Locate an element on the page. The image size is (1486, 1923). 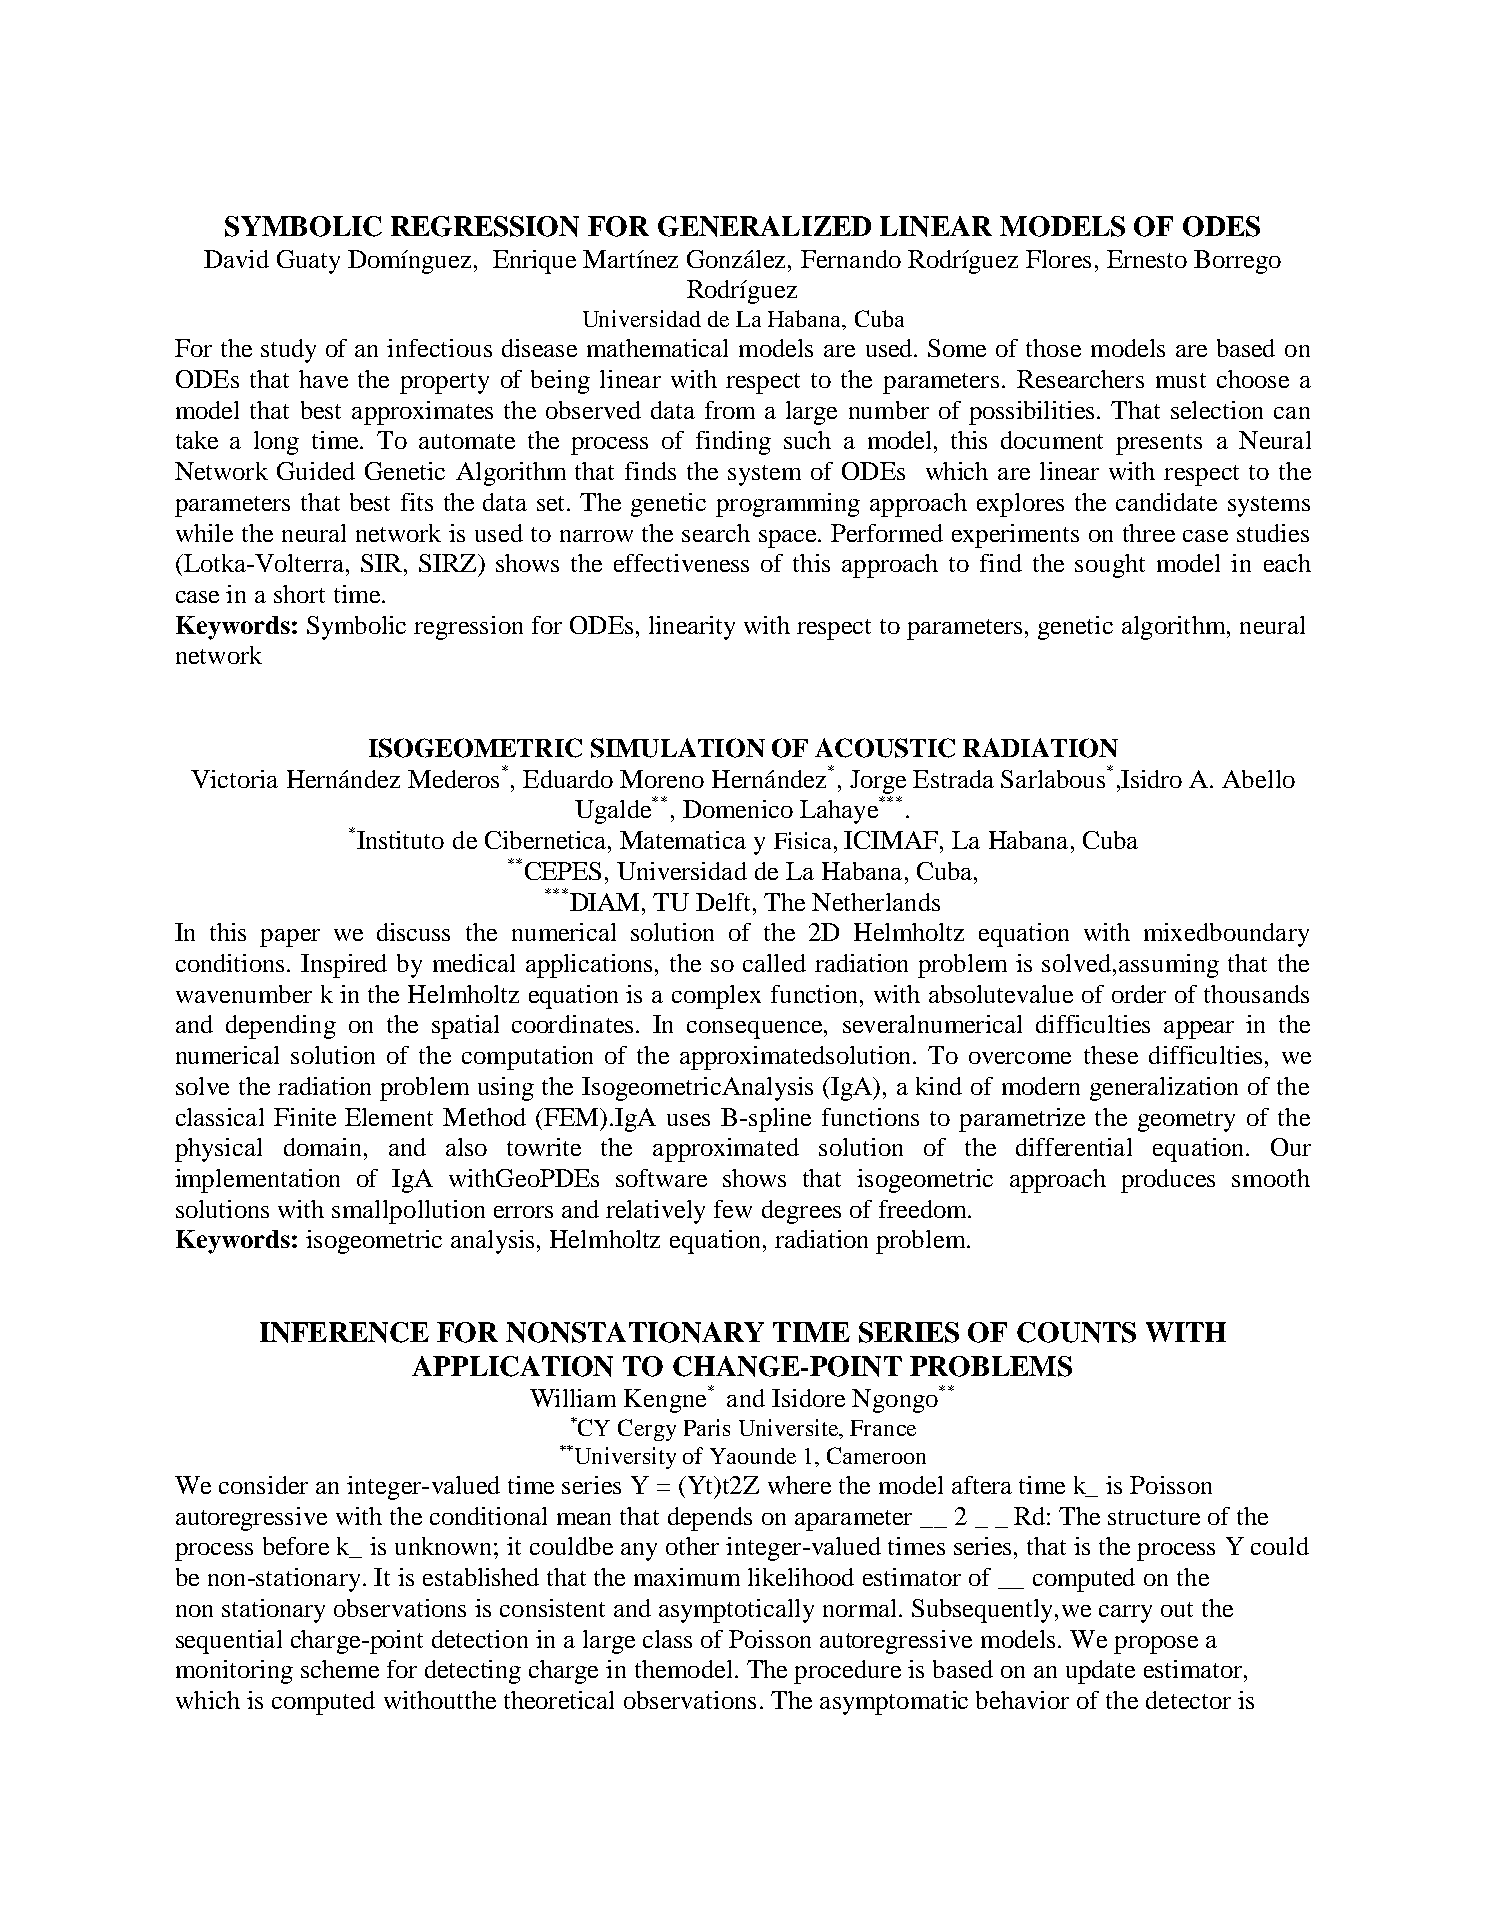
Inspired is located at coordinates (344, 966).
